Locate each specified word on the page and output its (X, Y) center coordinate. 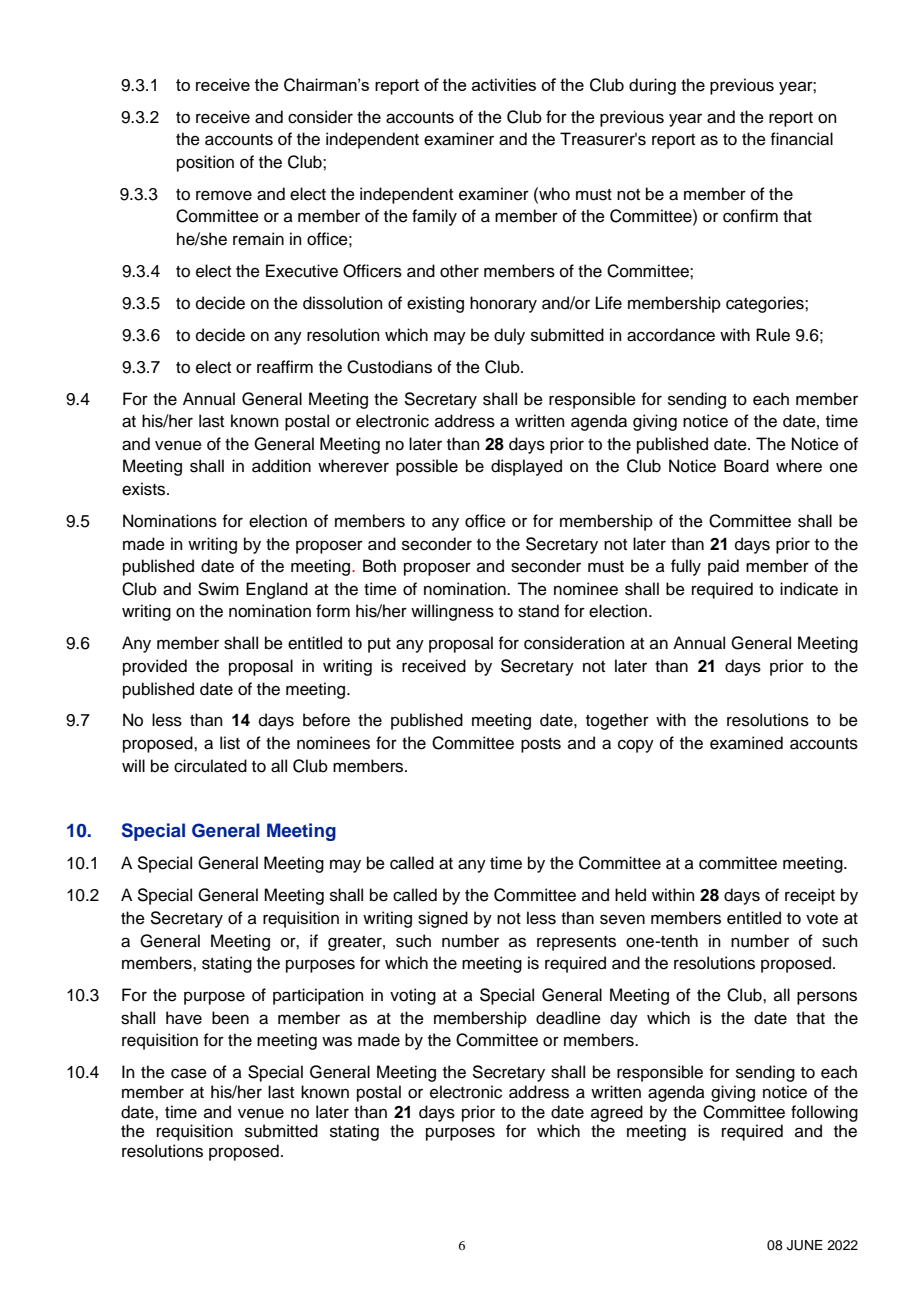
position (205, 163)
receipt (810, 896)
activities (504, 84)
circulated (210, 766)
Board (746, 466)
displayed (526, 467)
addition (281, 466)
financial (801, 139)
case (189, 1073)
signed (443, 919)
